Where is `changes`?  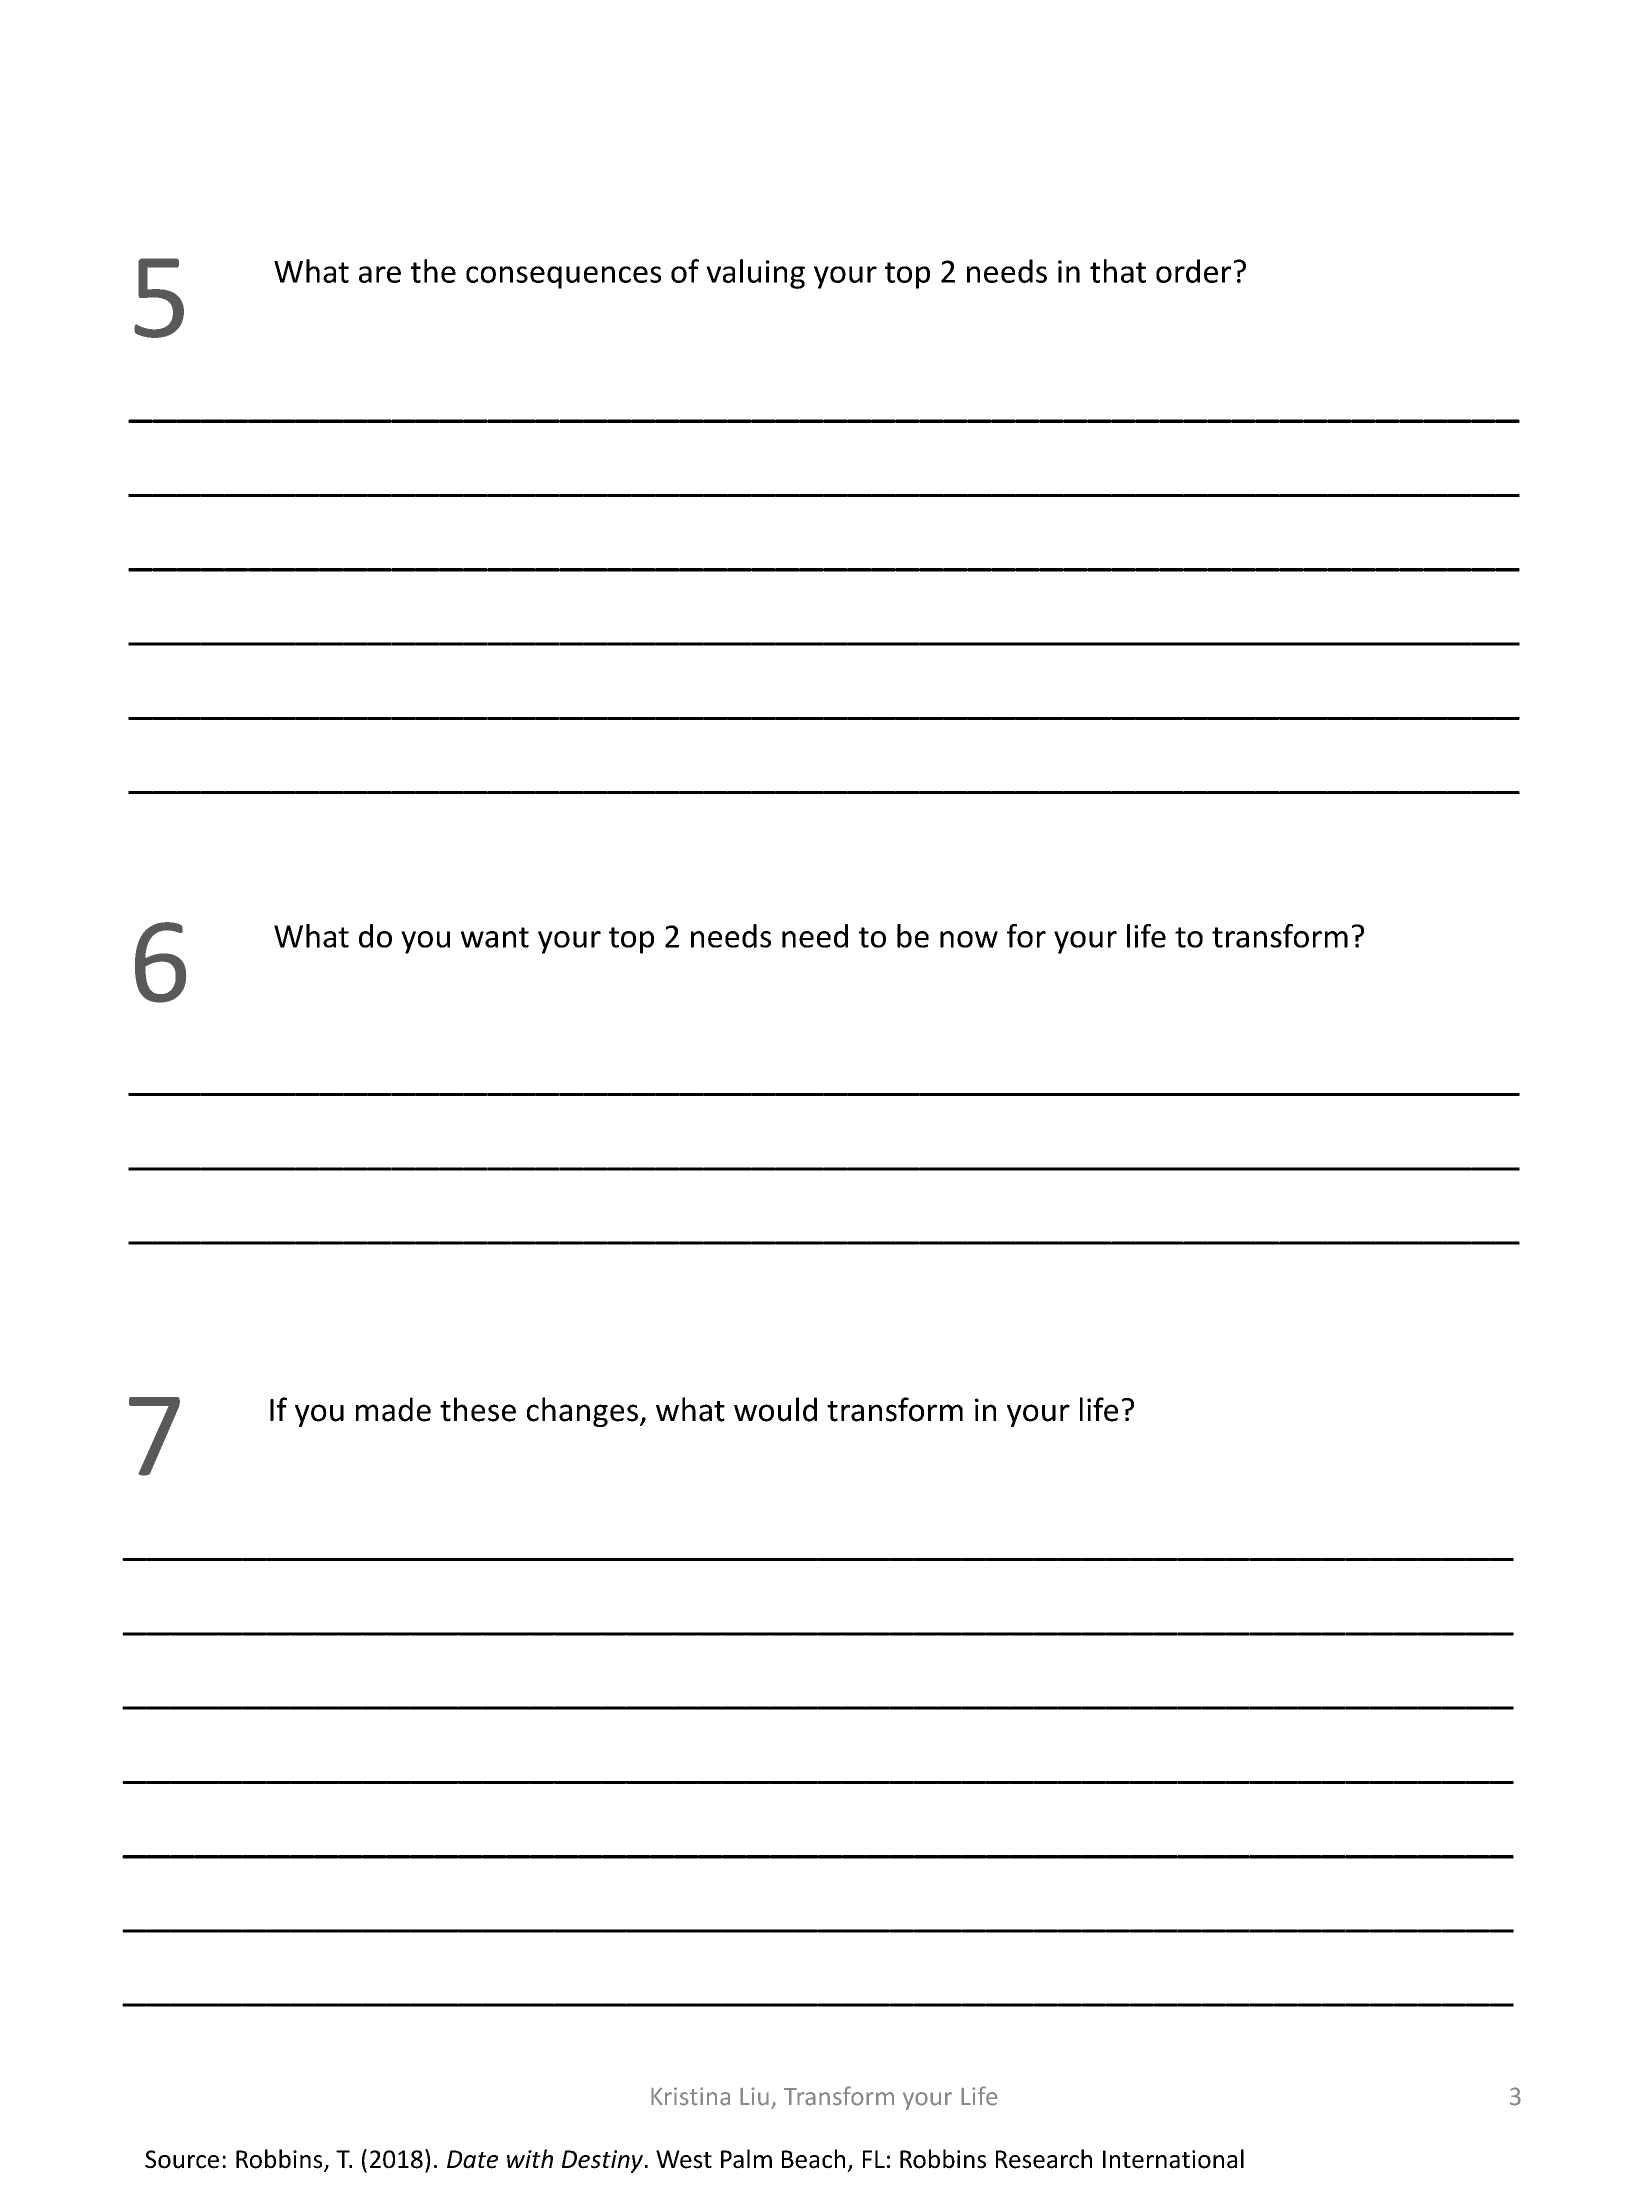 changes is located at coordinates (582, 1412).
